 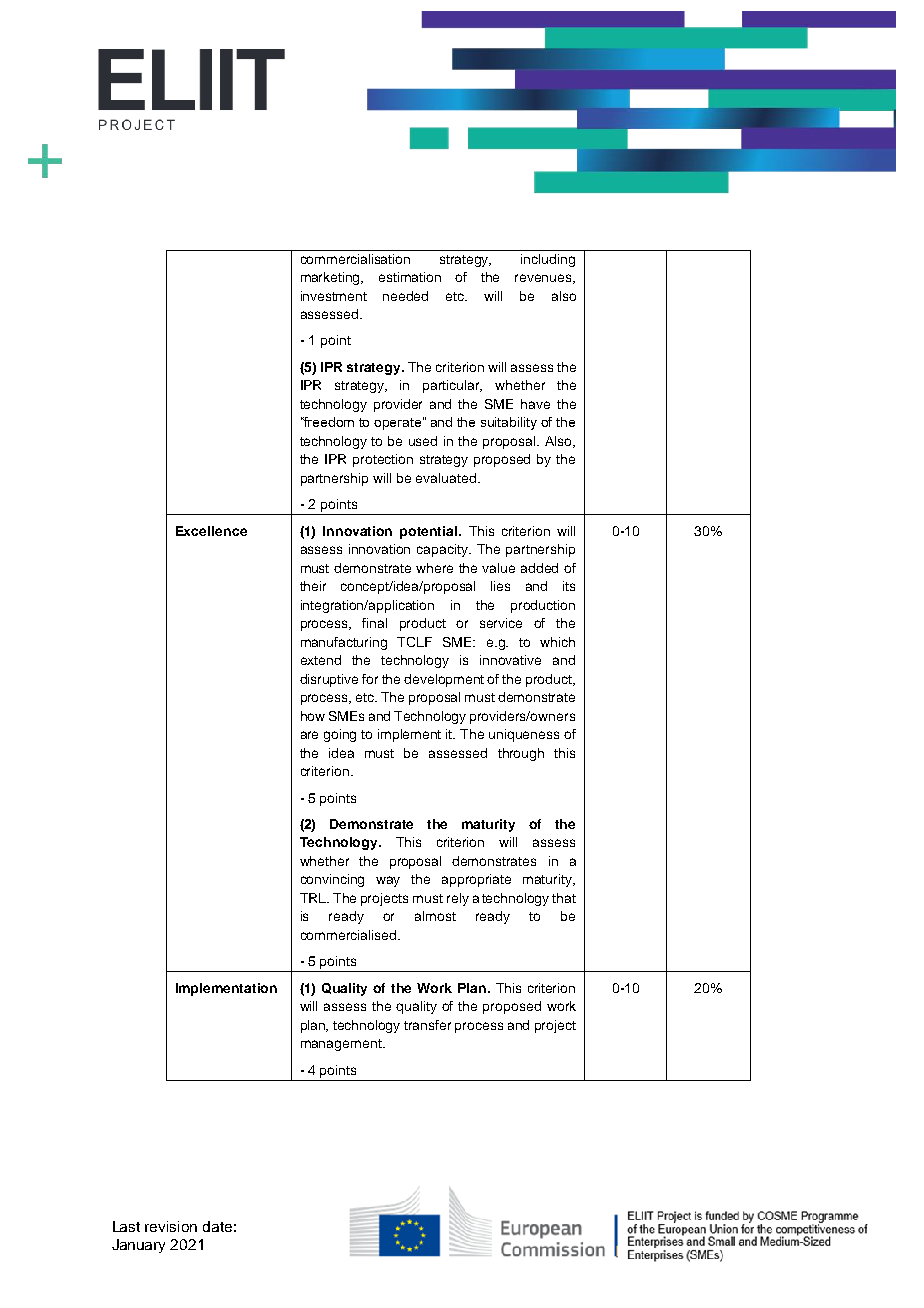 What do you see at coordinates (332, 278) in the screenshot?
I see `marketing` at bounding box center [332, 278].
